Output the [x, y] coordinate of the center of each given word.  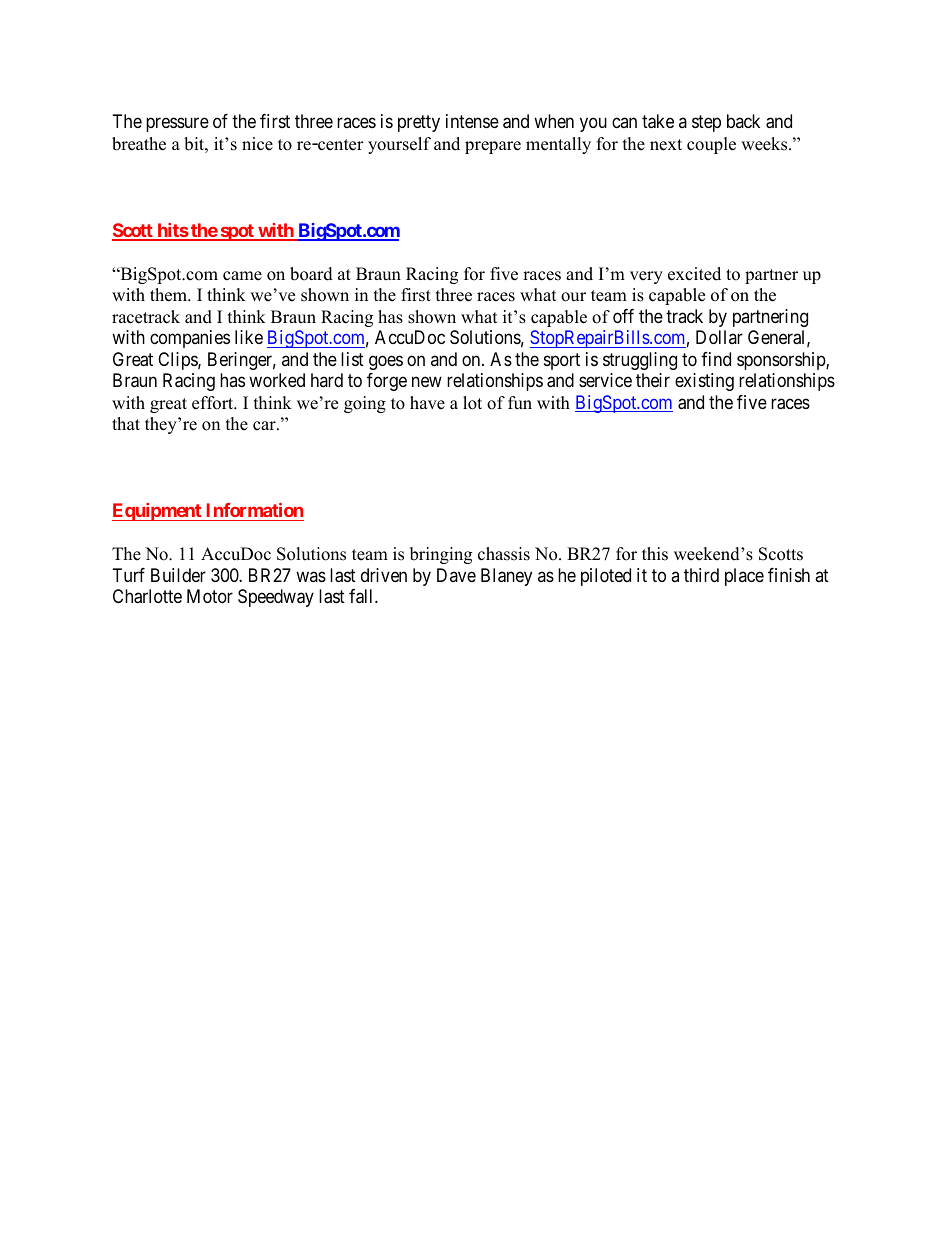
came [242, 276]
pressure [177, 125]
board [311, 274]
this [655, 554]
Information [255, 510]
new [427, 382]
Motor [210, 596]
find [716, 359]
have [427, 403]
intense [472, 121]
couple [711, 145]
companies [190, 339]
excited [694, 274]
